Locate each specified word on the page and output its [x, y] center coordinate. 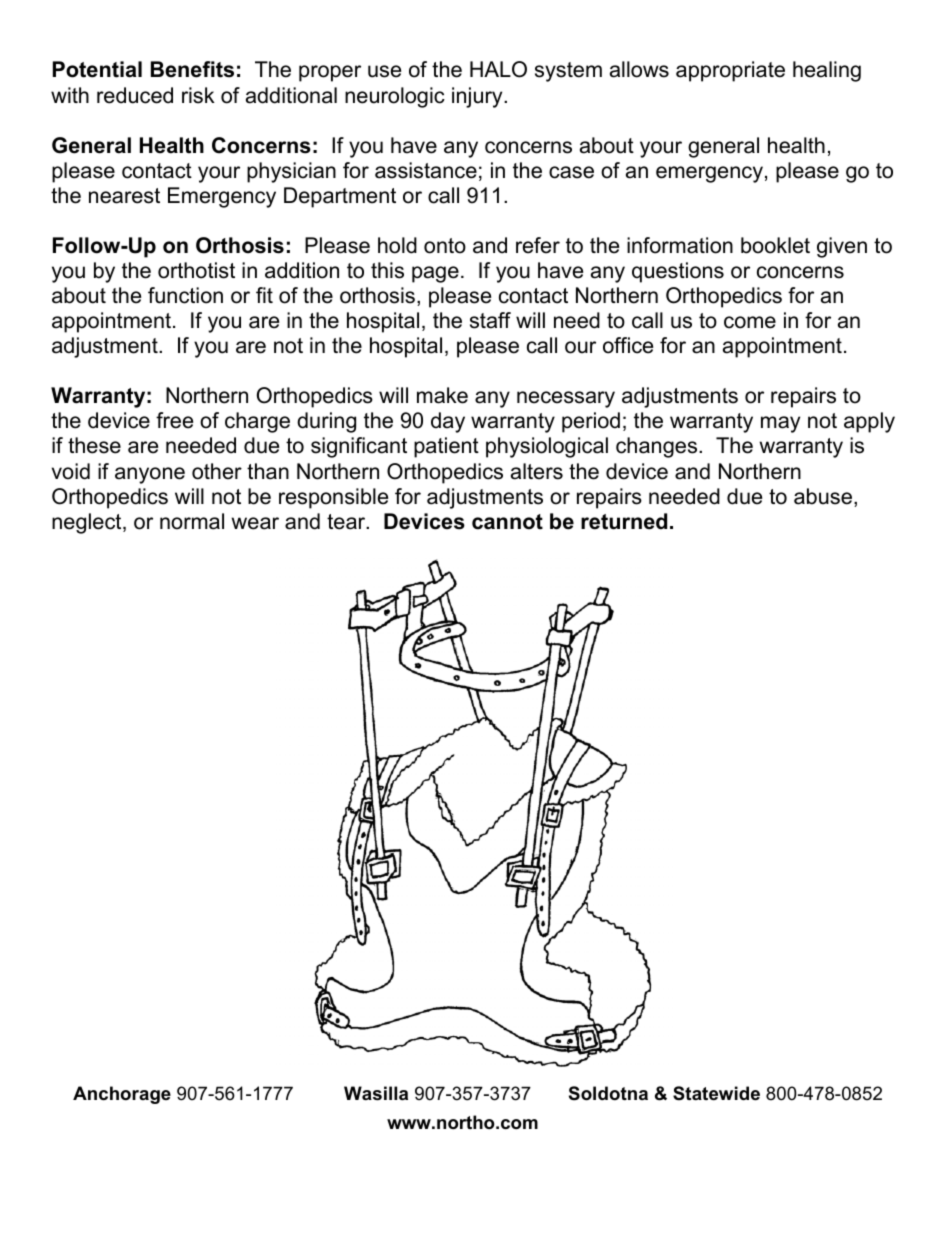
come [750, 322]
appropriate [730, 71]
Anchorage [122, 1095]
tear [347, 522]
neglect [88, 523]
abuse [823, 496]
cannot [507, 522]
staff [490, 320]
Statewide [716, 1093]
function [185, 295]
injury [478, 97]
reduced [135, 95]
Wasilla [376, 1093]
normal [192, 521]
